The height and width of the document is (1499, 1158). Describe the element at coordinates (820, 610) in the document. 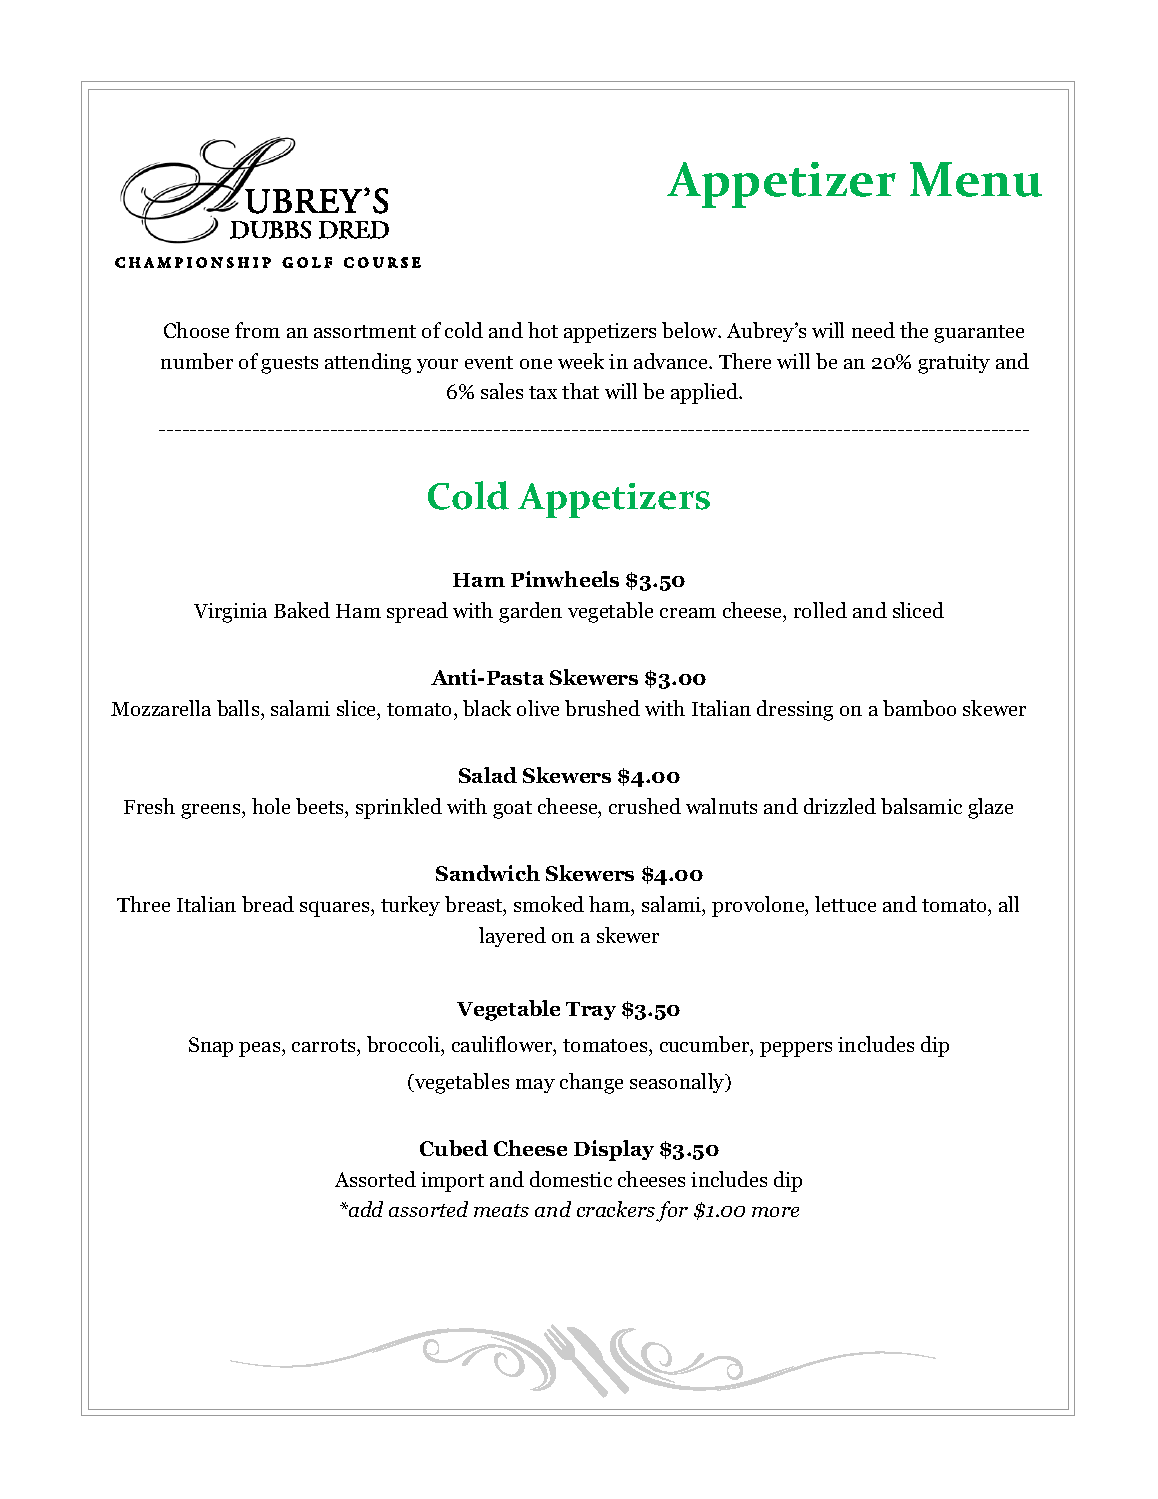

I see `rolled` at that location.
